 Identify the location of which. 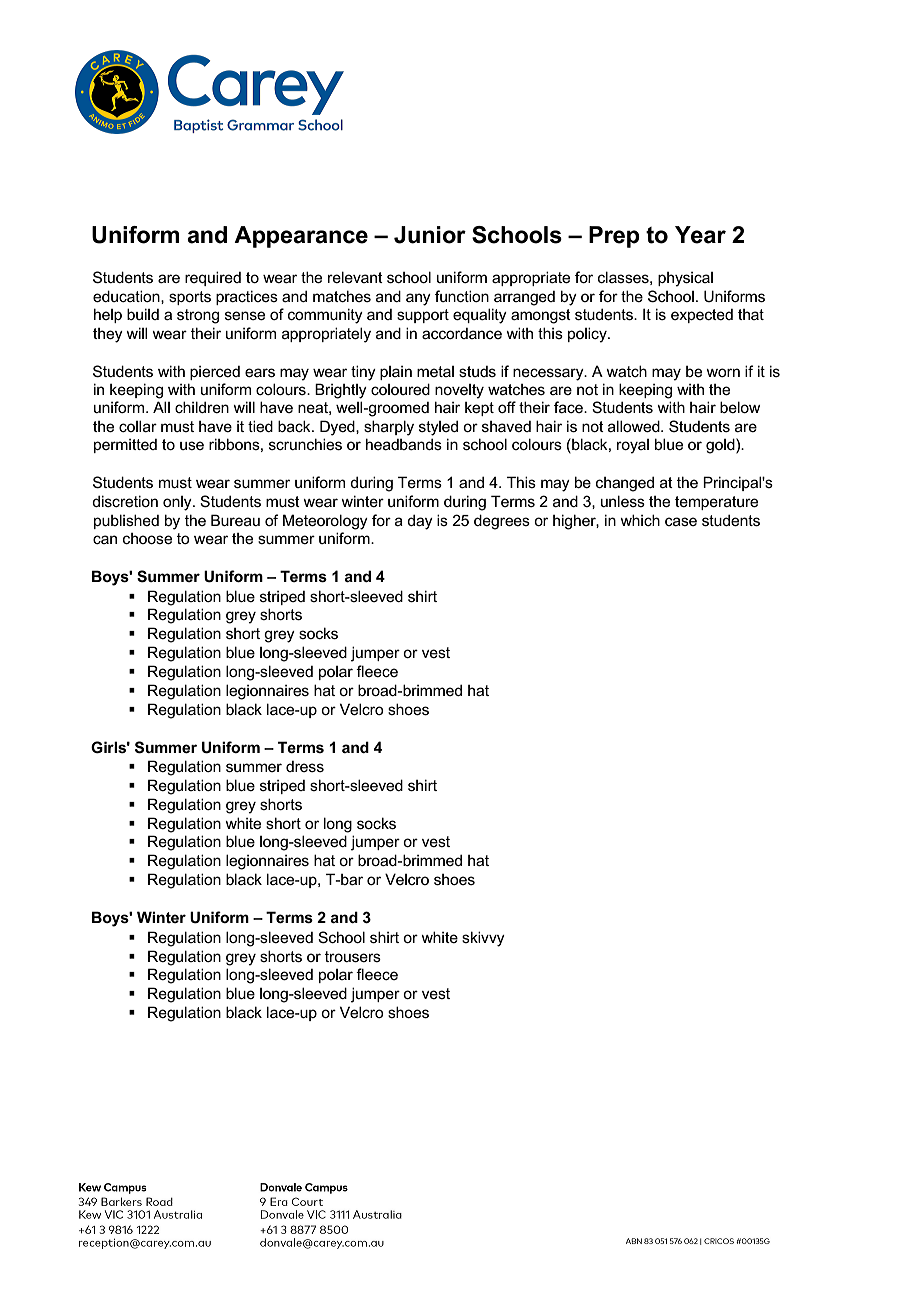
(640, 520).
